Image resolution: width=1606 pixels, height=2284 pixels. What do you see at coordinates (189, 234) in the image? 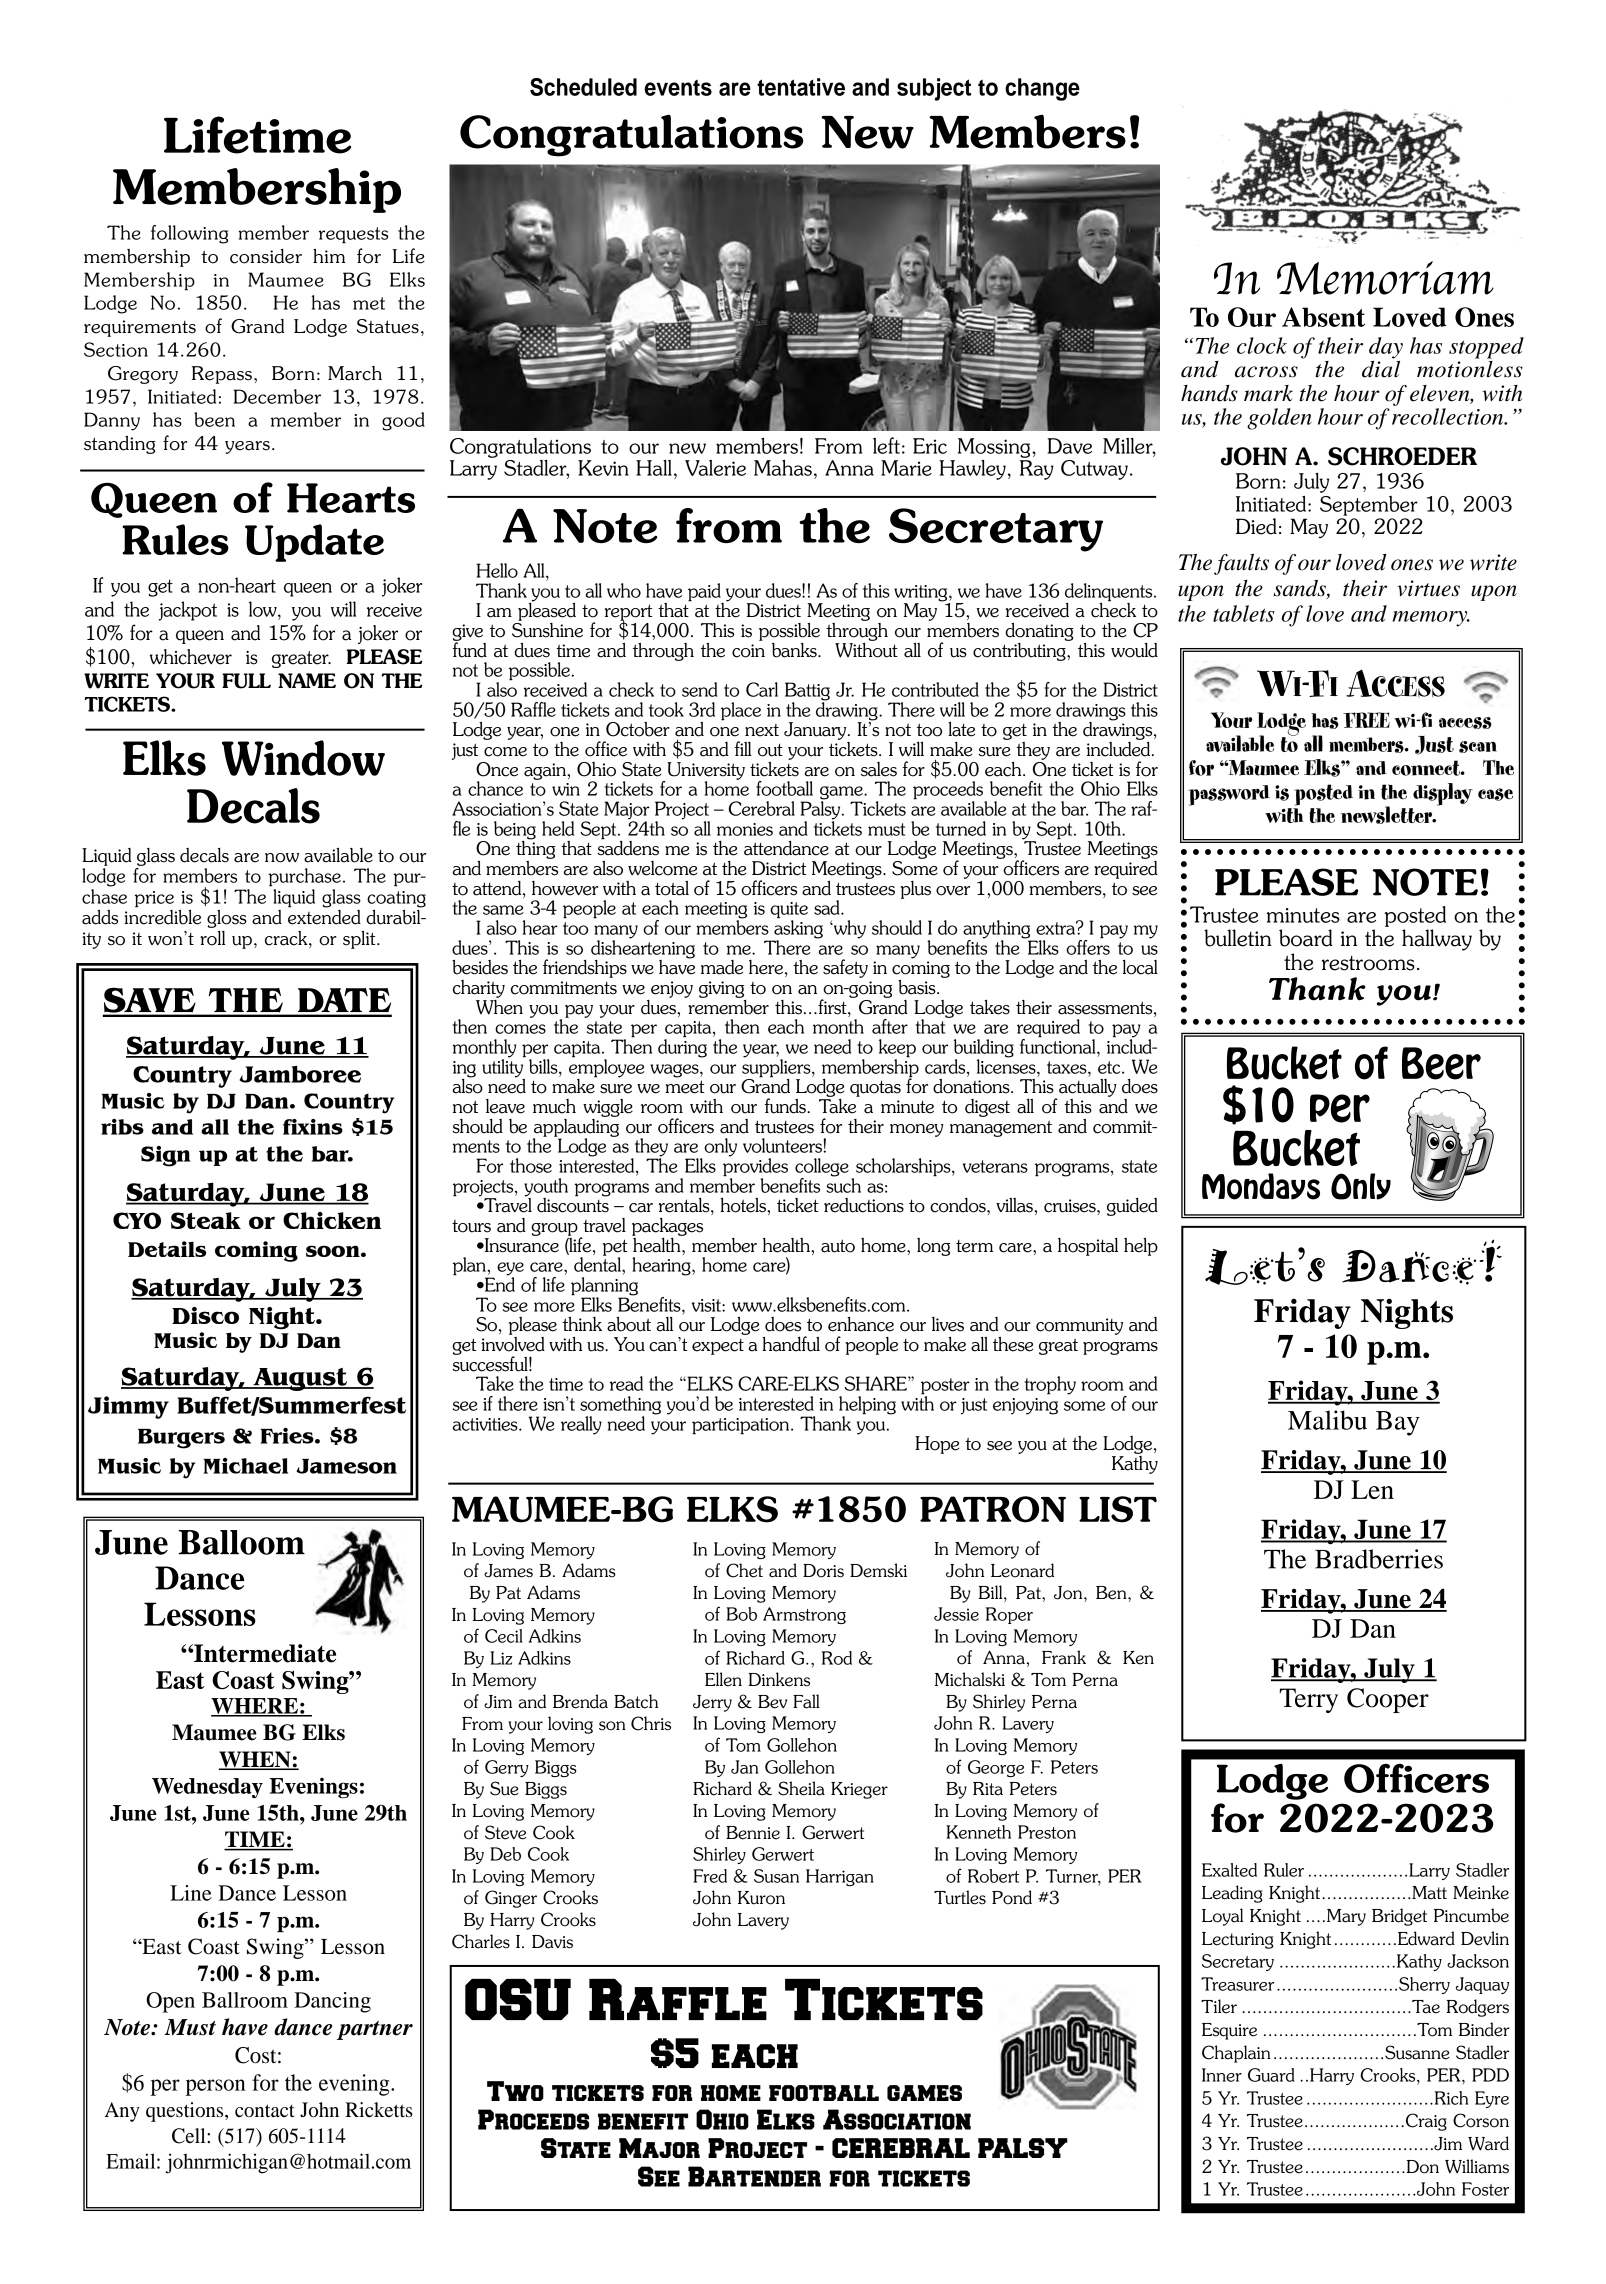
I see `following` at bounding box center [189, 234].
